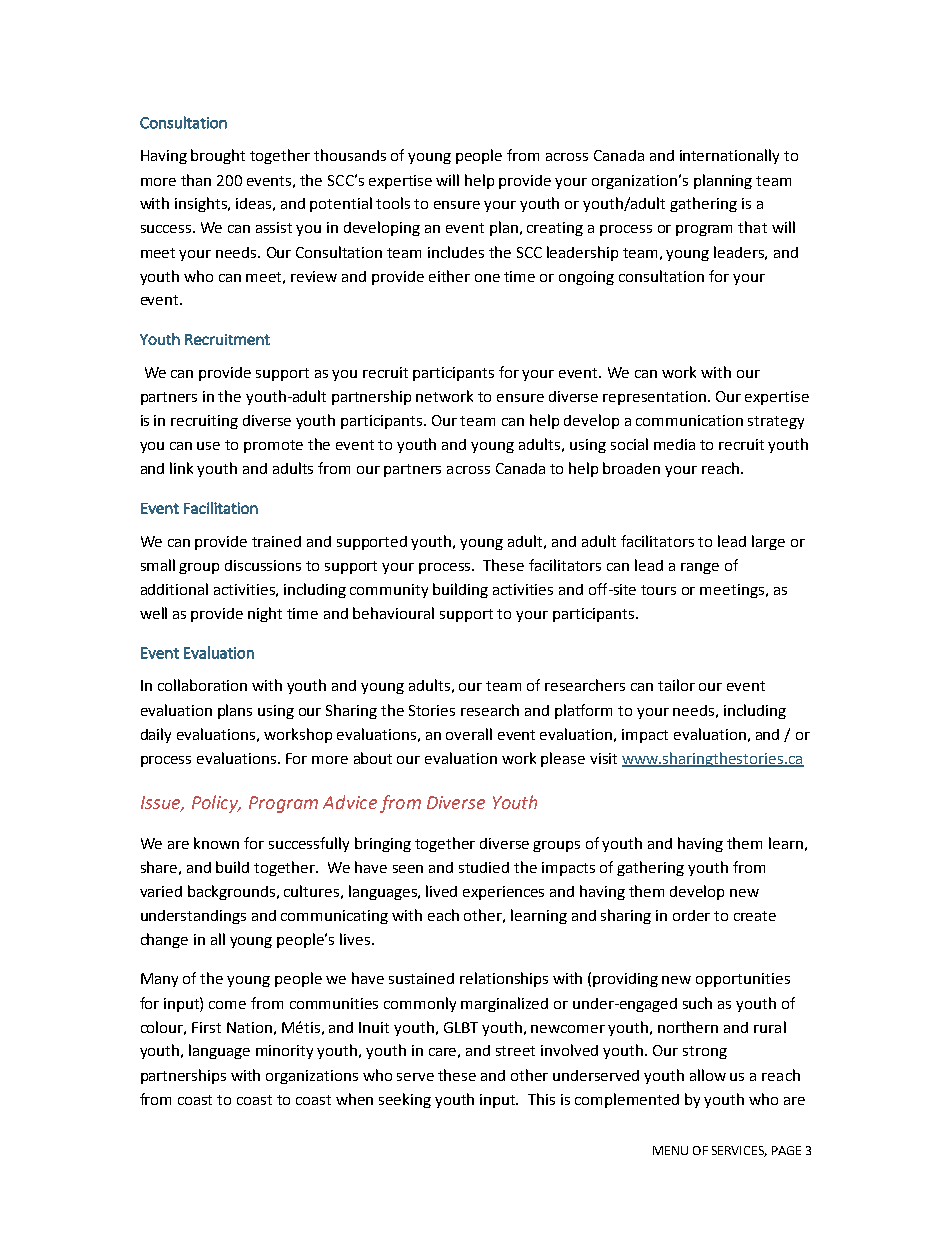  Describe the element at coordinates (752, 227) in the screenshot. I see `that` at that location.
